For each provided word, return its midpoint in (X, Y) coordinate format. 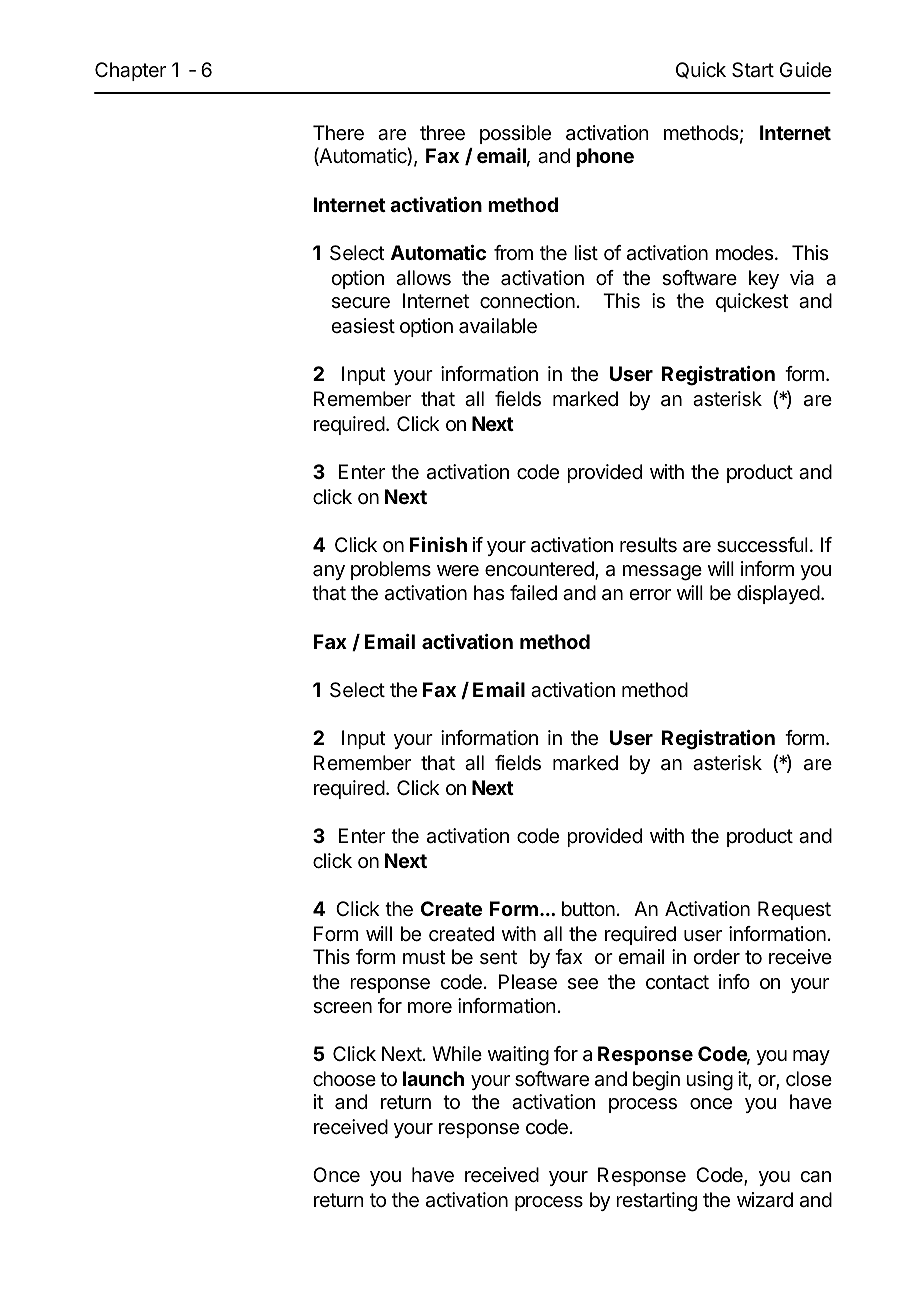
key (764, 279)
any (329, 572)
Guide (806, 69)
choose (344, 1079)
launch (433, 1078)
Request (794, 910)
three (442, 133)
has (489, 593)
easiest (363, 326)
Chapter (130, 71)
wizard (765, 1200)
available (498, 326)
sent (498, 957)
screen (342, 1008)
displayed (778, 594)
